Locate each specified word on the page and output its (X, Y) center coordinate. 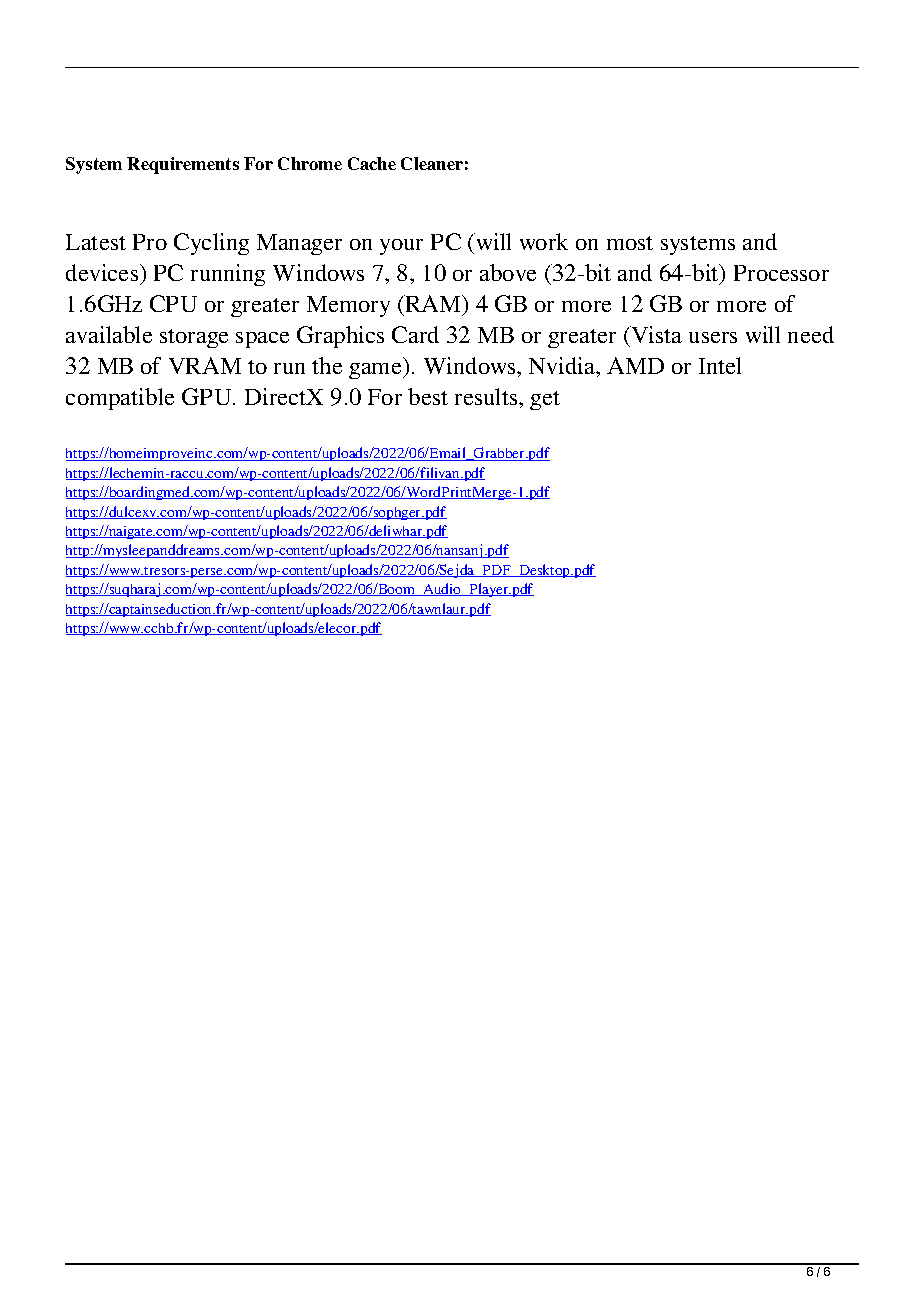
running (228, 275)
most (630, 243)
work (544, 241)
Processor (781, 273)
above (508, 272)
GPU (208, 396)
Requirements (183, 165)
